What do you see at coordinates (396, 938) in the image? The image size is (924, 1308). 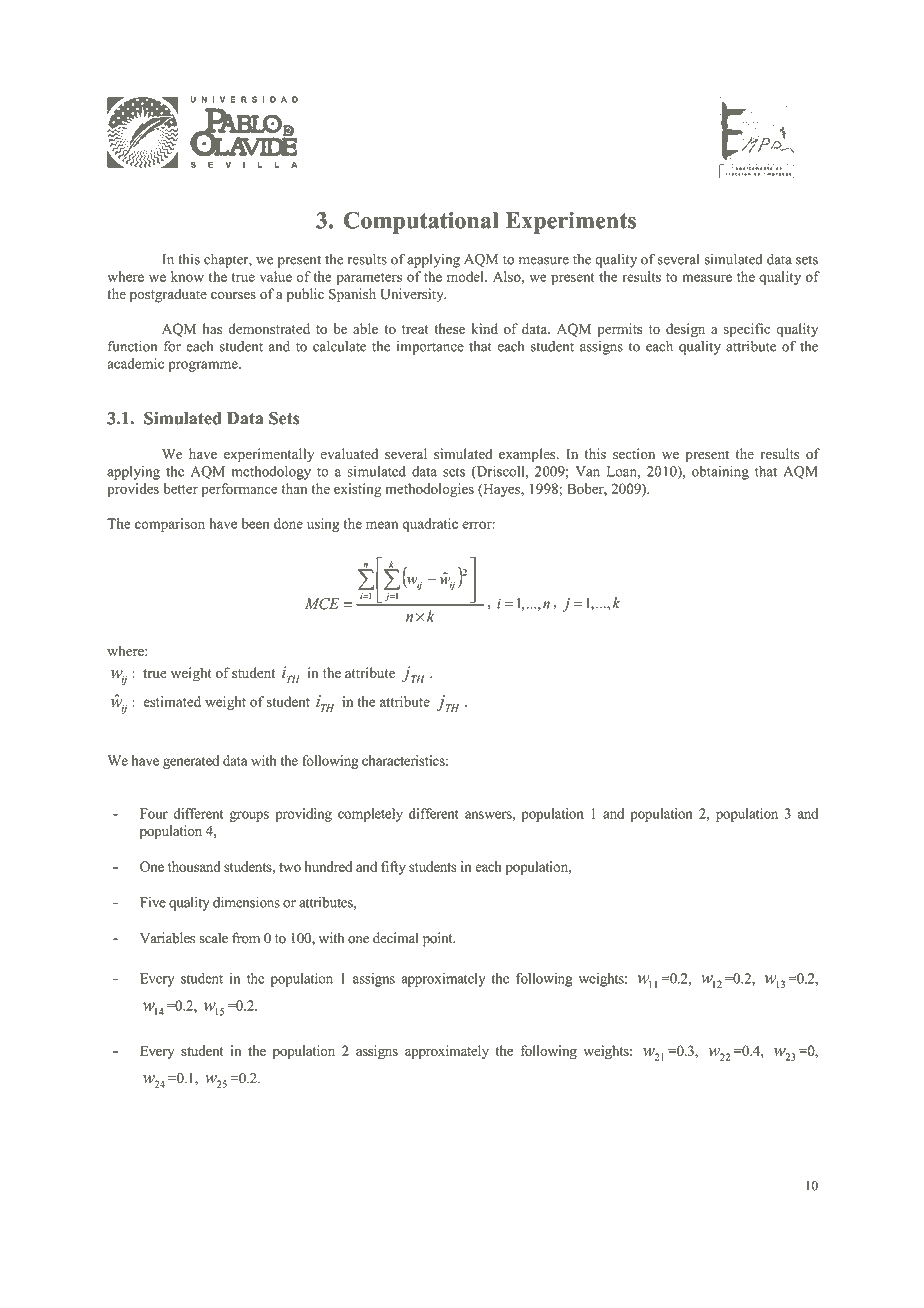 I see `decimal` at bounding box center [396, 938].
